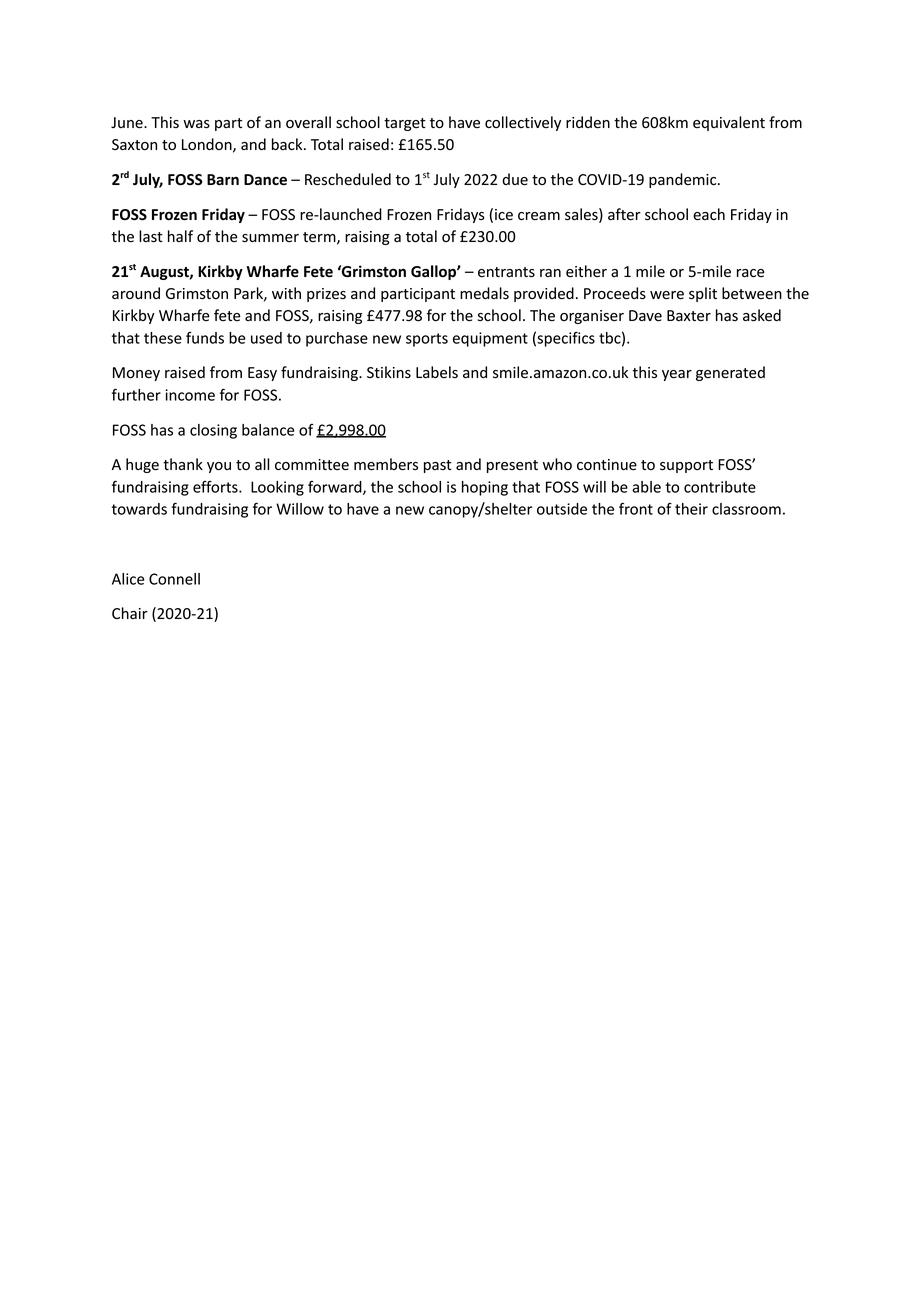 Image resolution: width=924 pixels, height=1307 pixels. Describe the element at coordinates (405, 124) in the image. I see `target` at that location.
